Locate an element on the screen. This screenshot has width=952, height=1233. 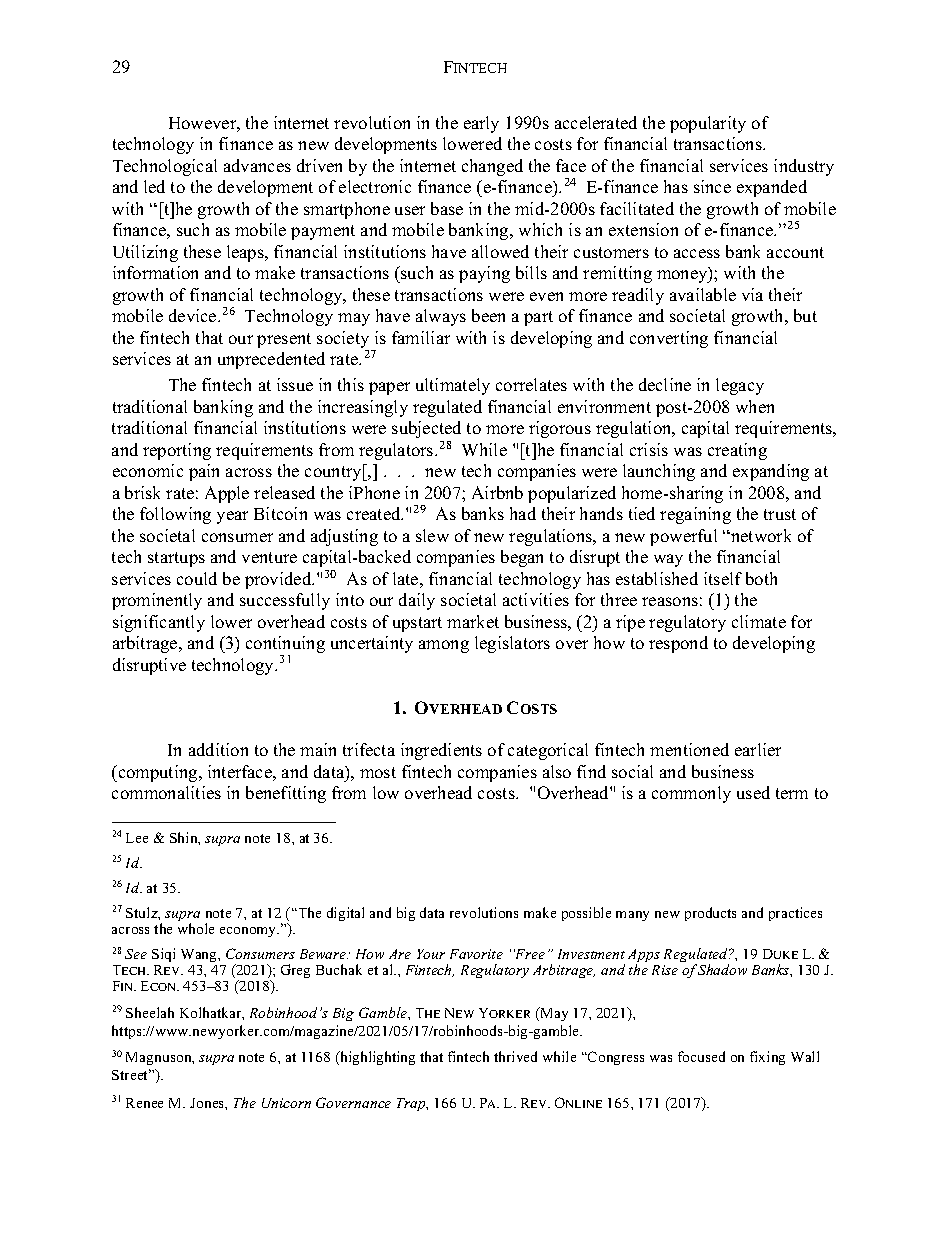
popularity is located at coordinates (708, 124).
